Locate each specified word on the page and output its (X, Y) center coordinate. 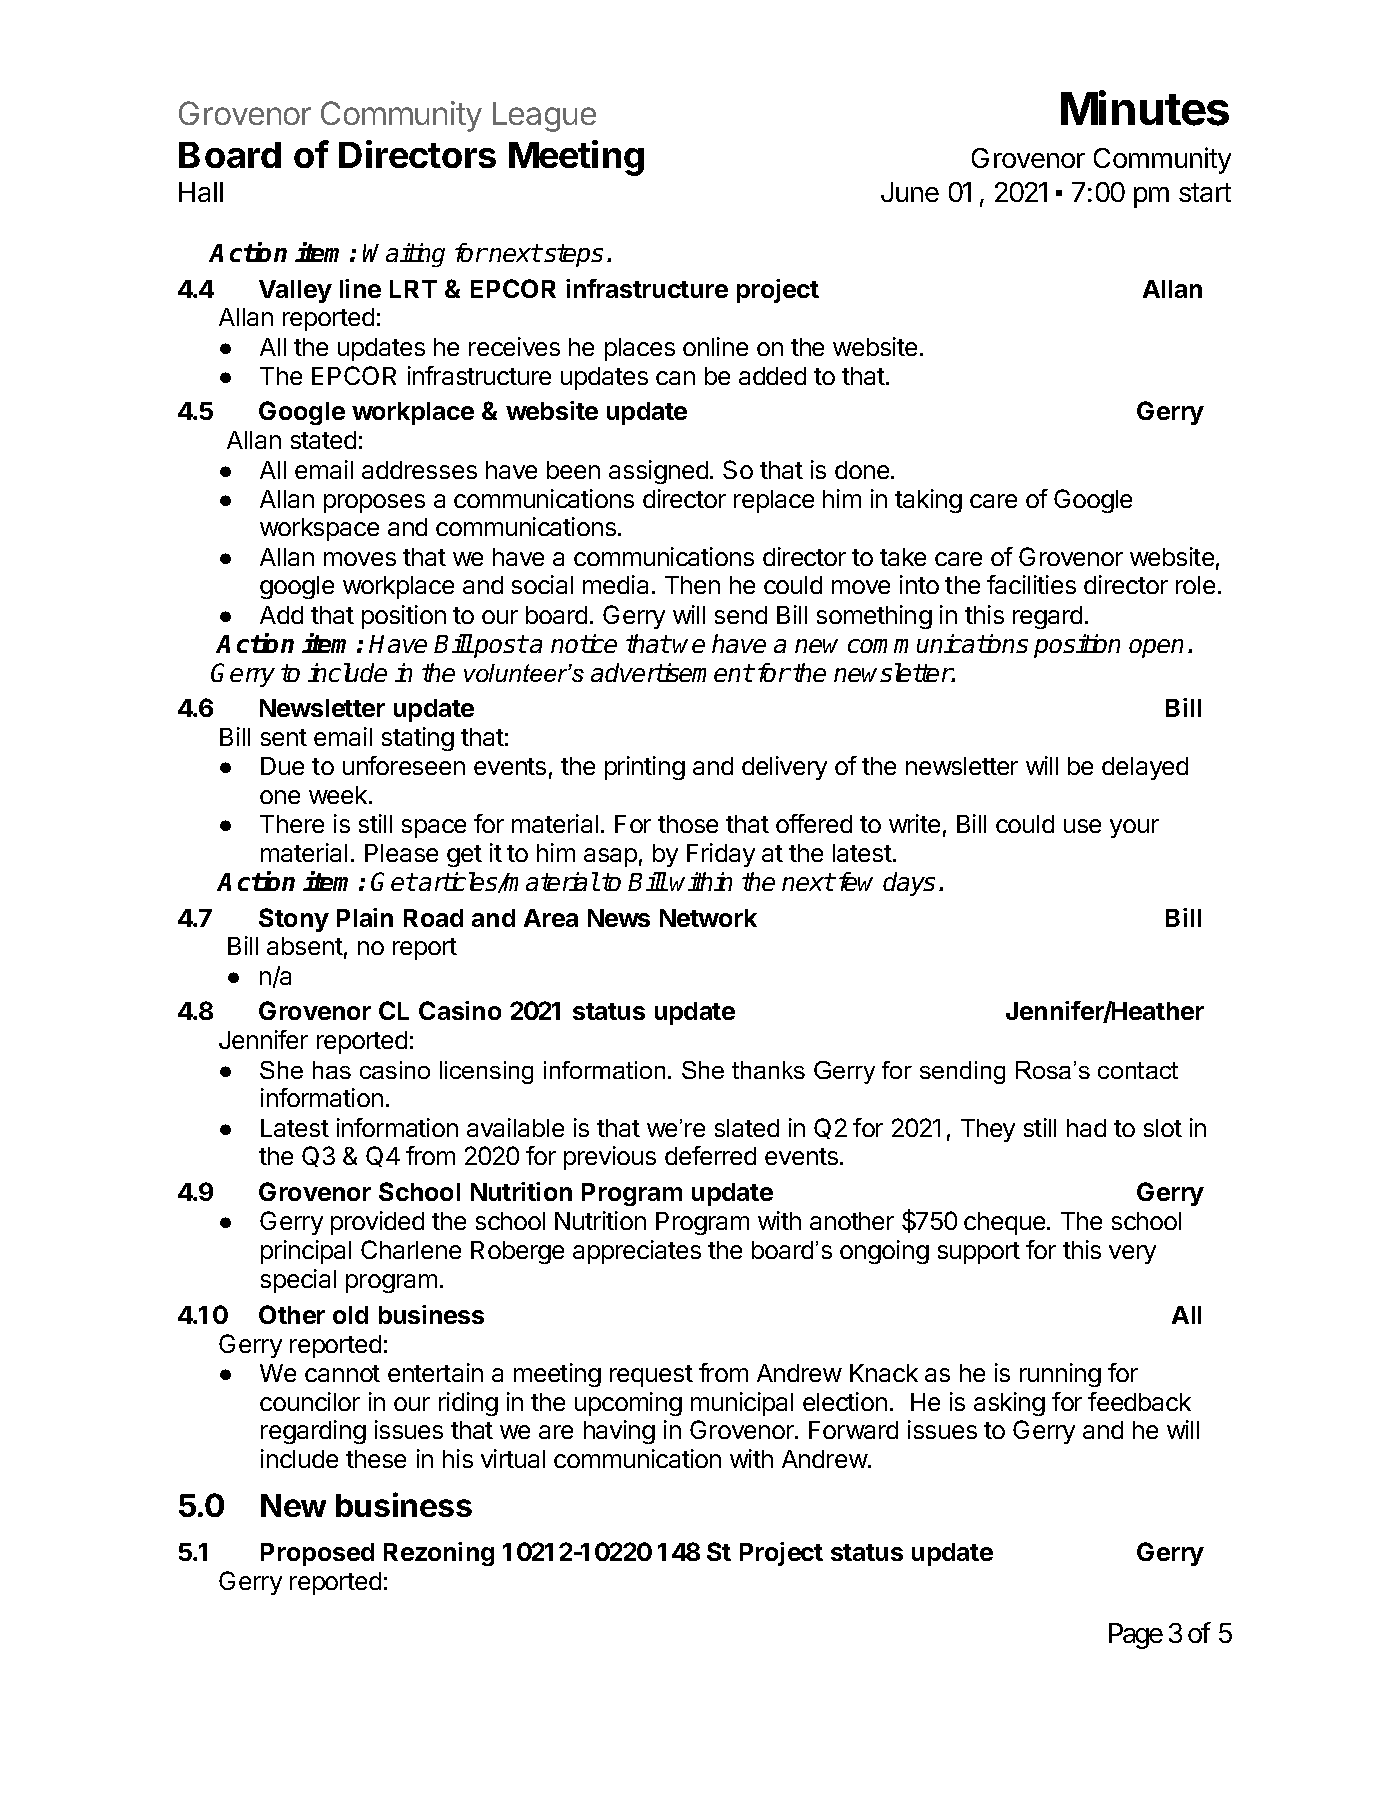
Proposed (317, 1554)
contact (1138, 1070)
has (332, 1070)
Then (692, 585)
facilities (1031, 584)
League (544, 117)
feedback (1139, 1401)
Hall (201, 192)
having (619, 1432)
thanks (768, 1070)
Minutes (1145, 108)
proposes (374, 503)
